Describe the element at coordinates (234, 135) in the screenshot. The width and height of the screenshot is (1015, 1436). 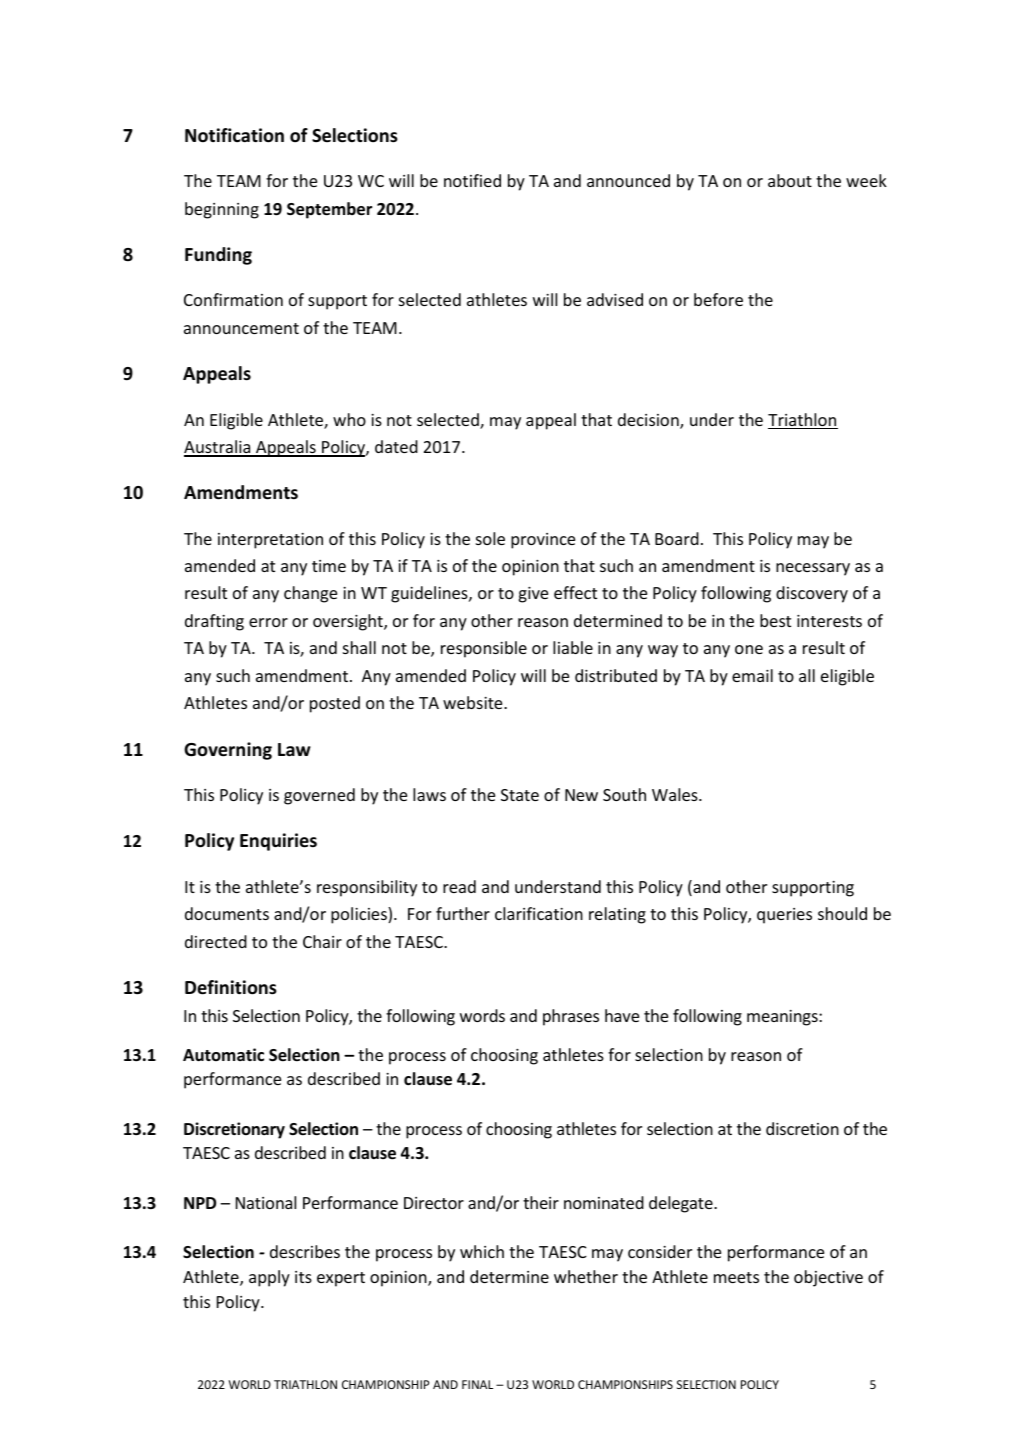
I see `Notification` at that location.
